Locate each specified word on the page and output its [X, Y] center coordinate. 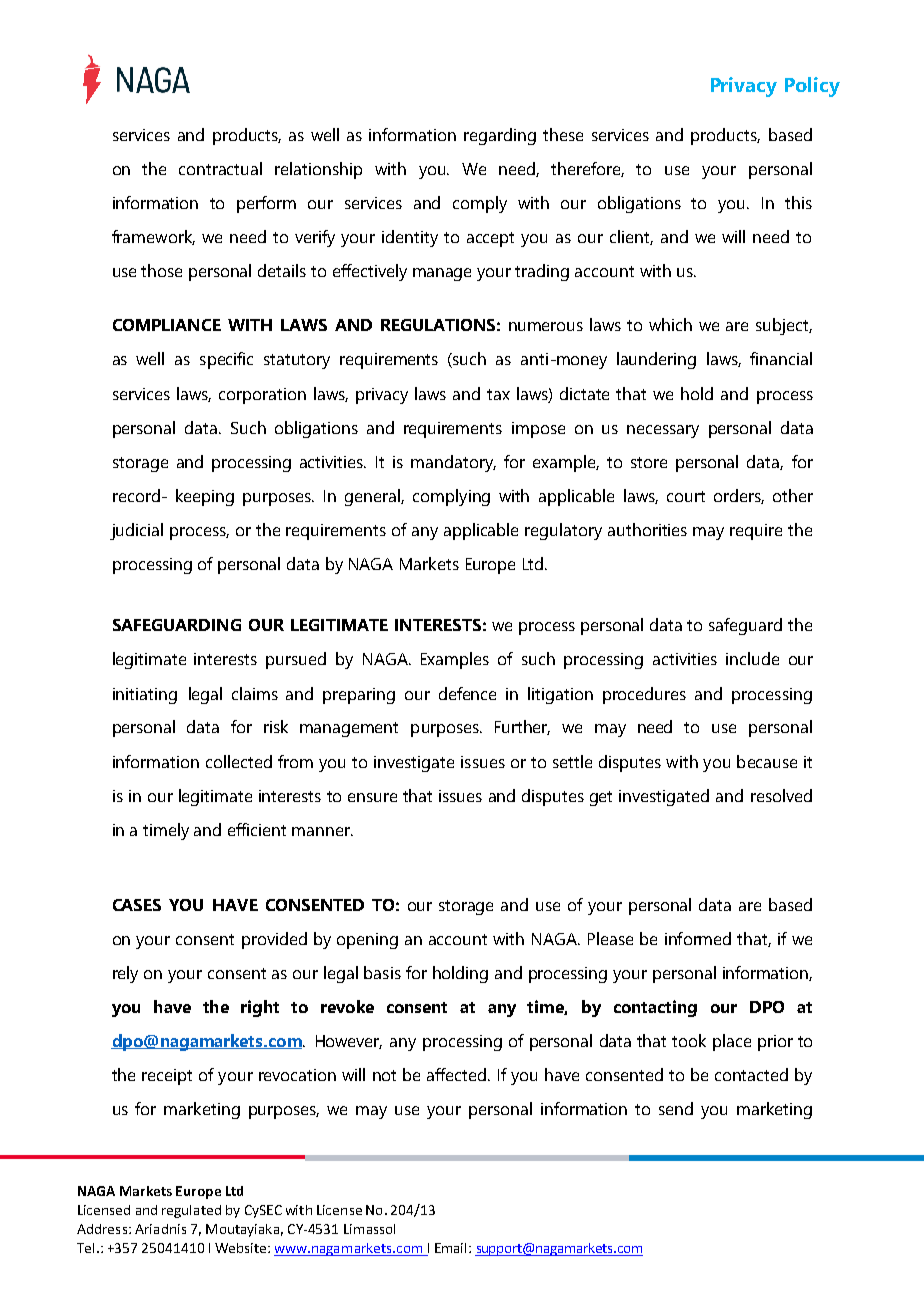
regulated [191, 1211]
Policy [812, 87]
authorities [647, 529]
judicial [136, 531]
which [670, 324]
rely [125, 974]
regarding [500, 136]
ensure [372, 797]
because [767, 761]
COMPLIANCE [167, 325]
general [373, 497]
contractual [220, 168]
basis [382, 972]
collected [239, 761]
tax [498, 394]
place [732, 1042]
